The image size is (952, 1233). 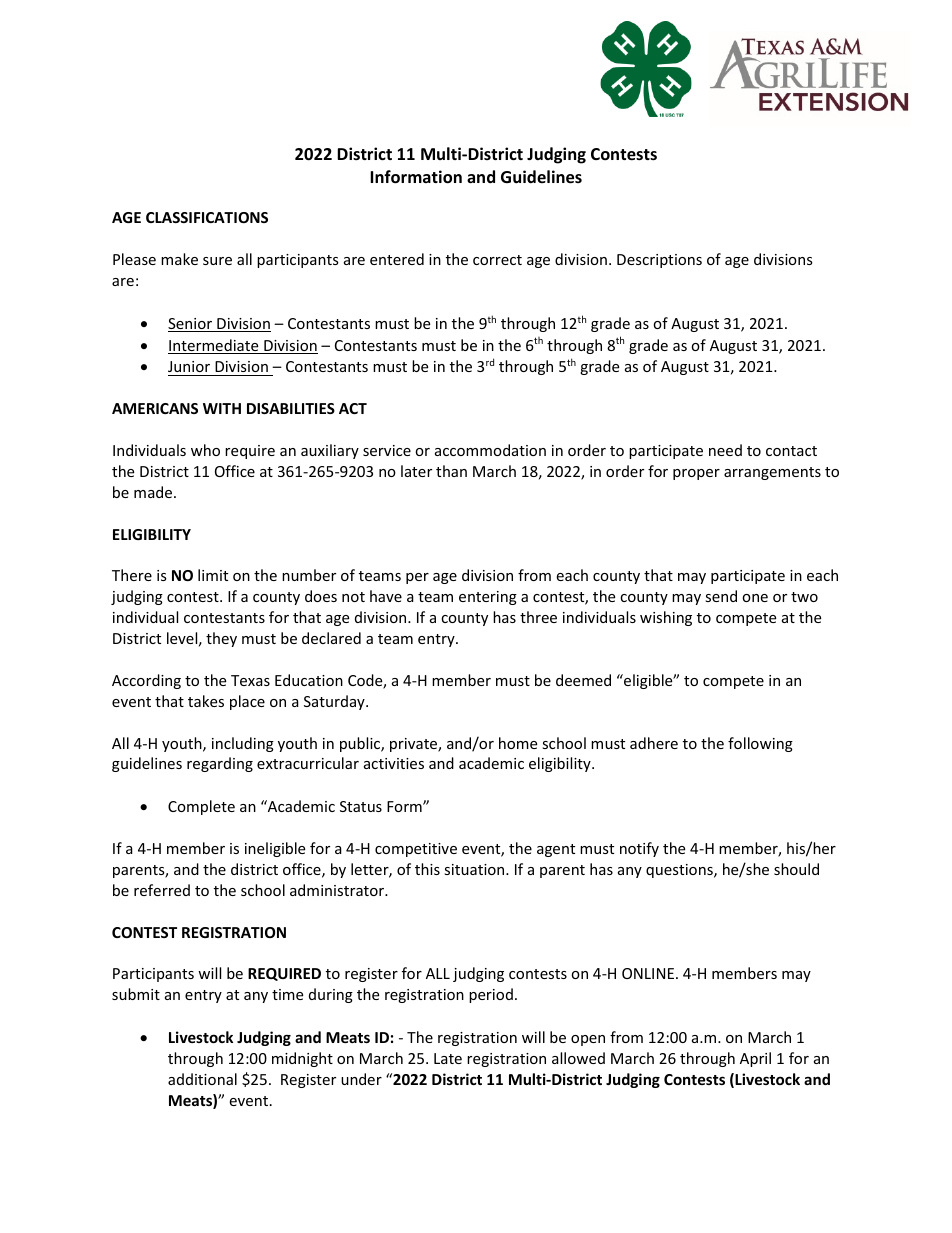 What do you see at coordinates (488, 598) in the image?
I see `entering` at bounding box center [488, 598].
